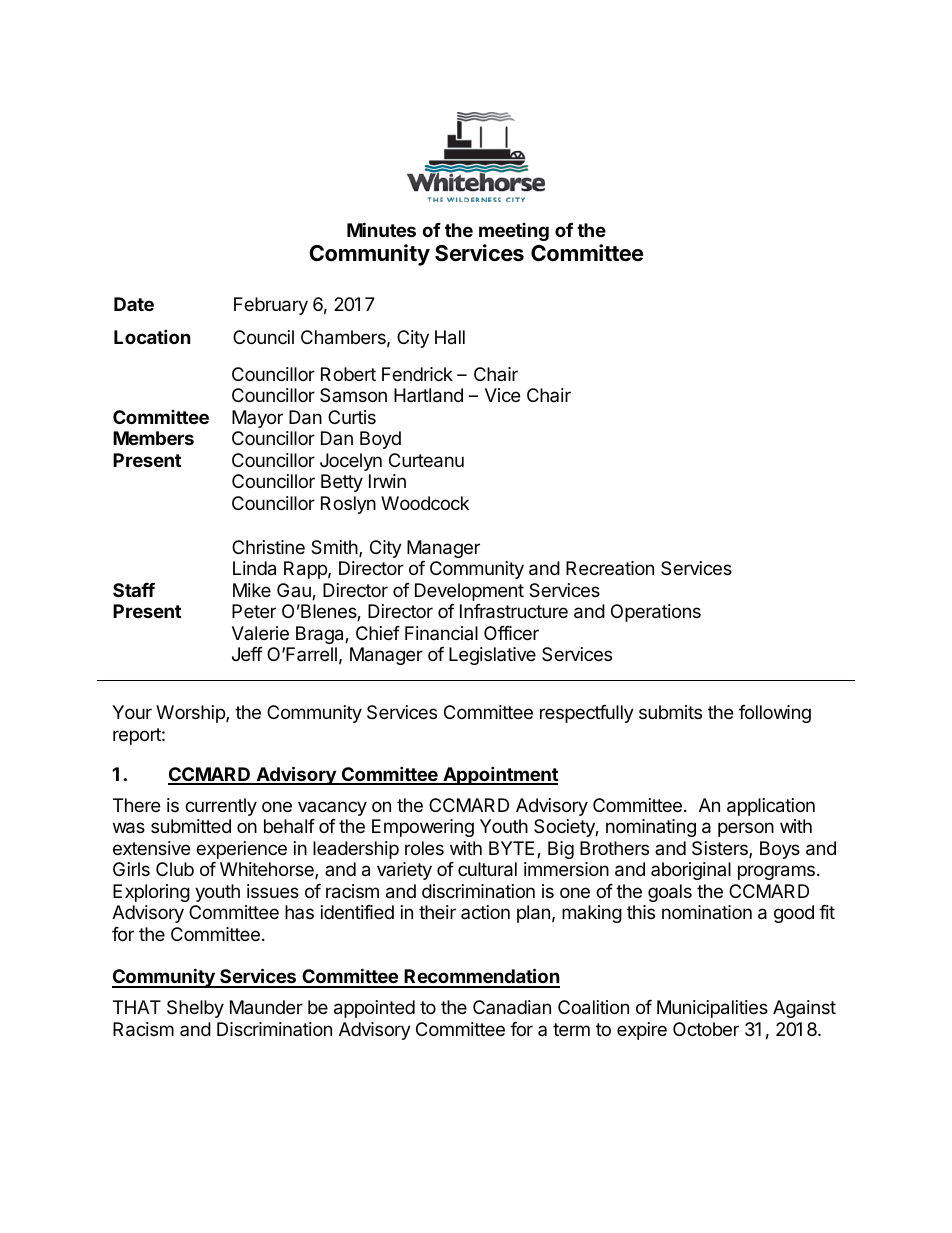  I want to click on Operations, so click(656, 613).
